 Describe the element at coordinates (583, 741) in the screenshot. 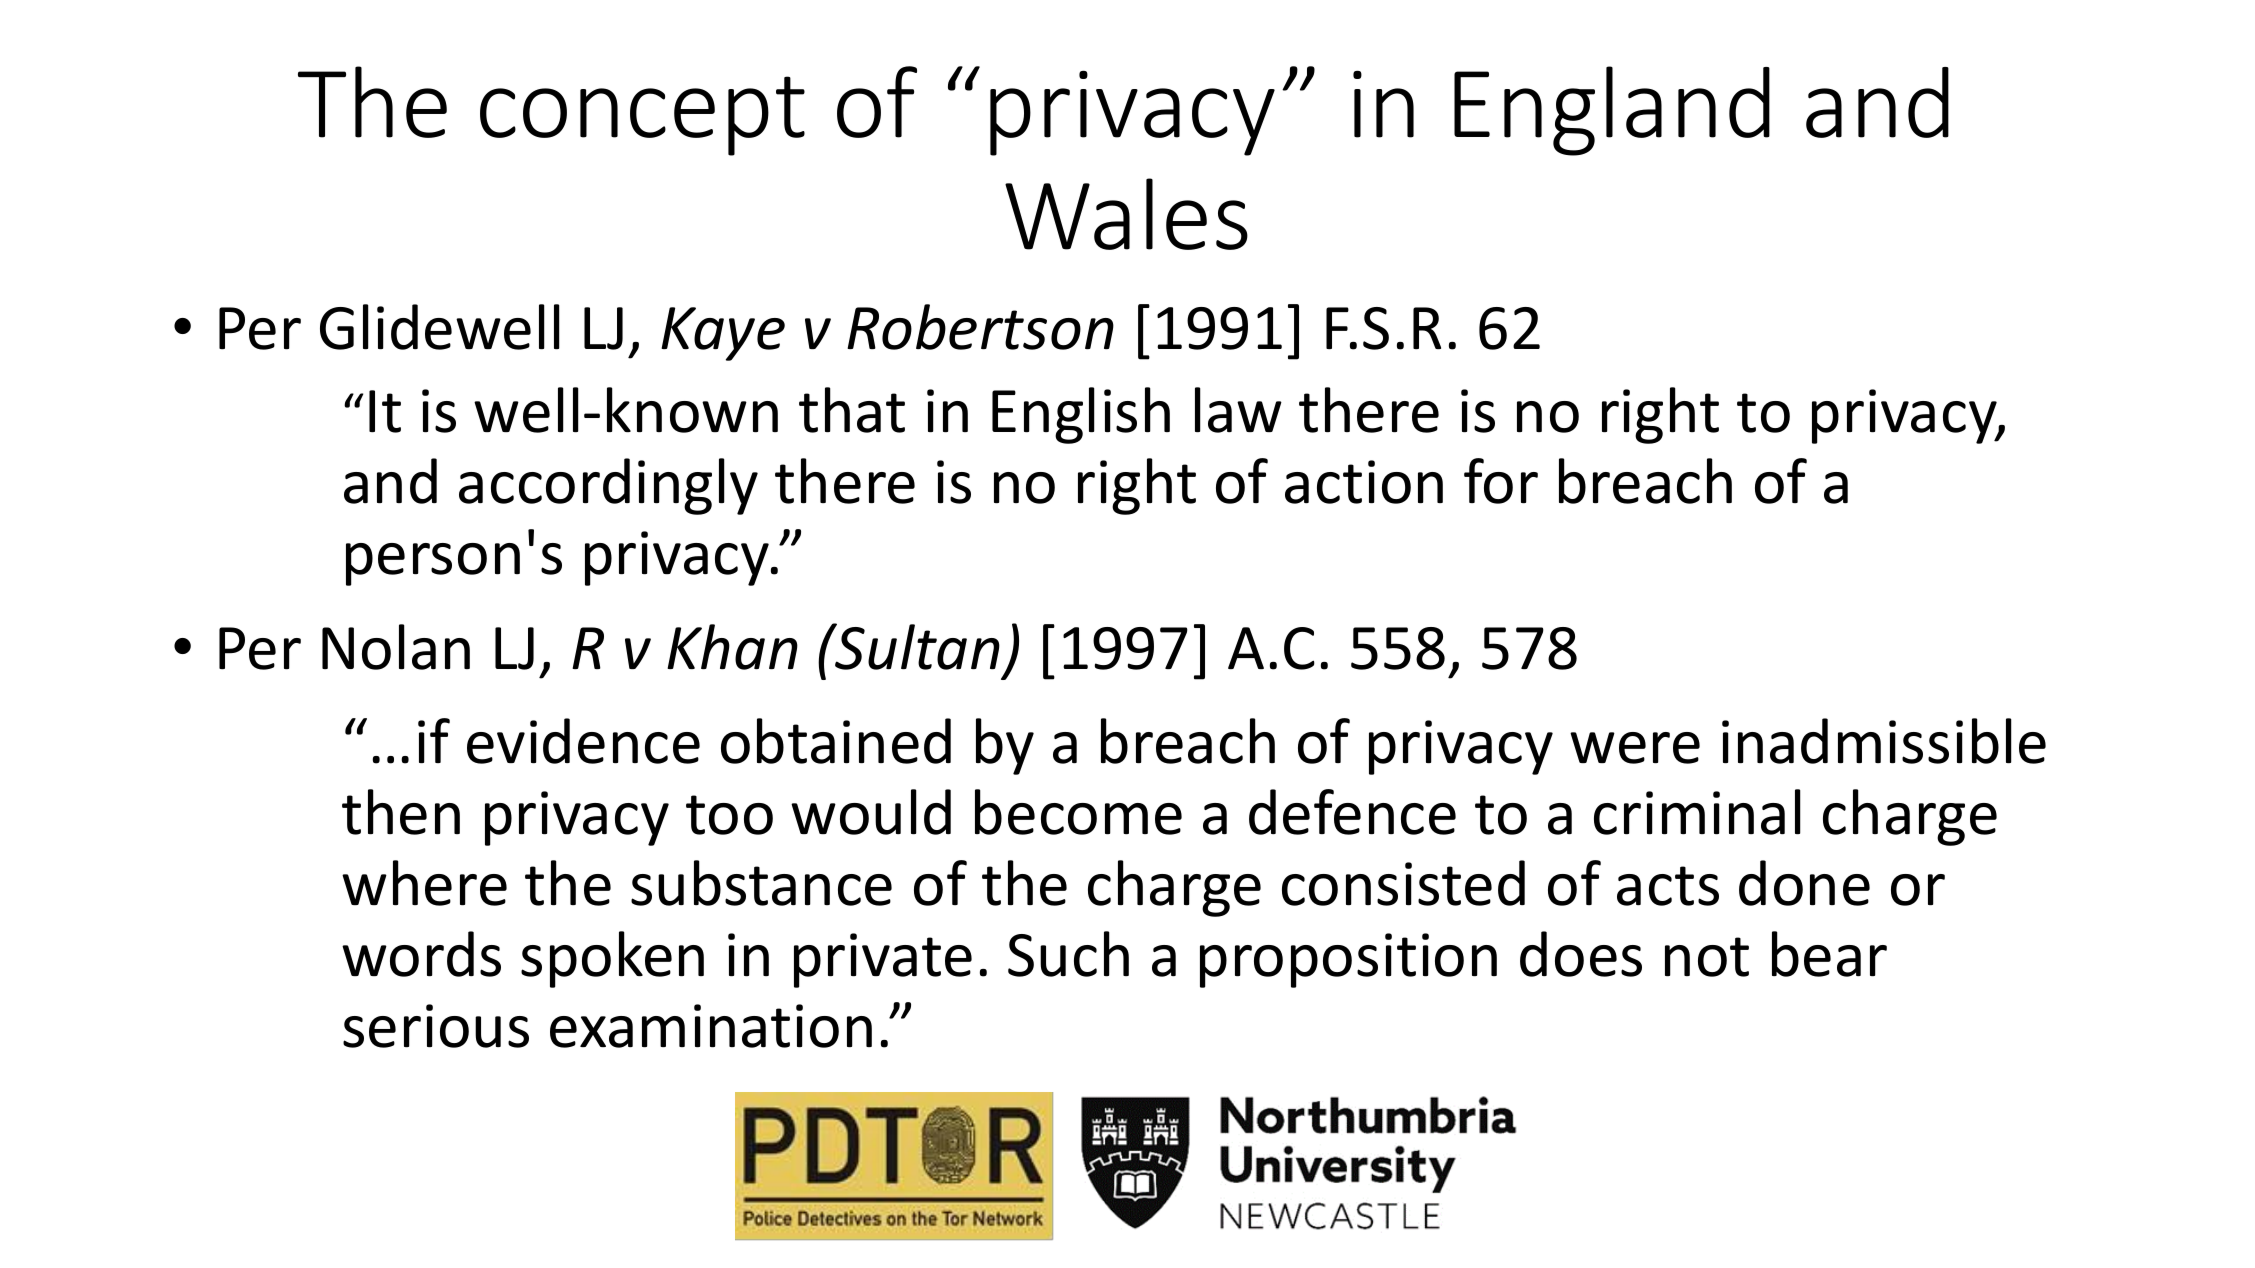

I see `evidence` at that location.
